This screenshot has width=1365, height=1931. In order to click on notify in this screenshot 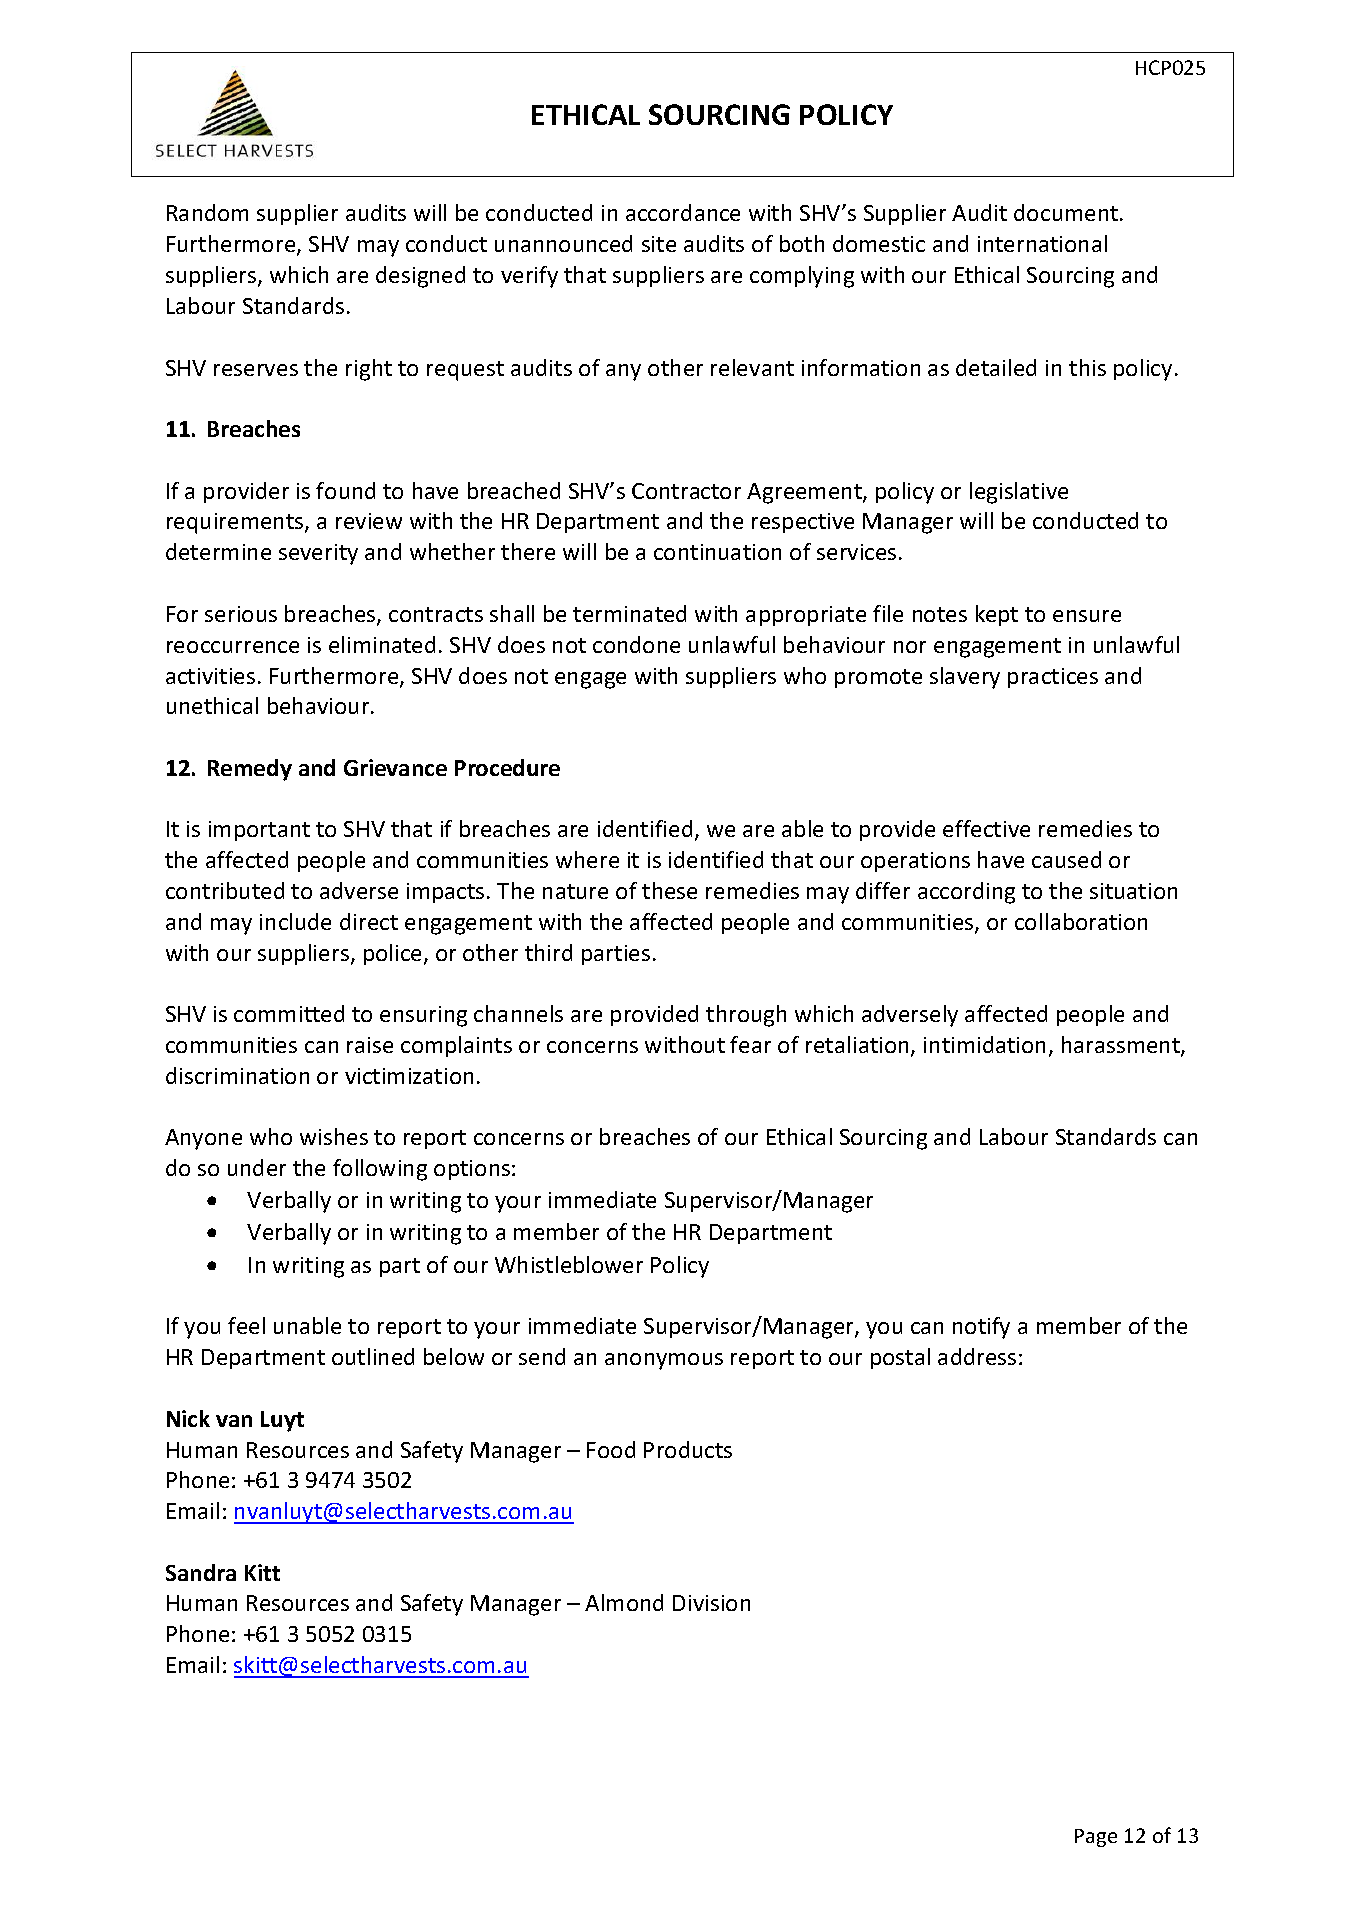, I will do `click(981, 1328)`.
